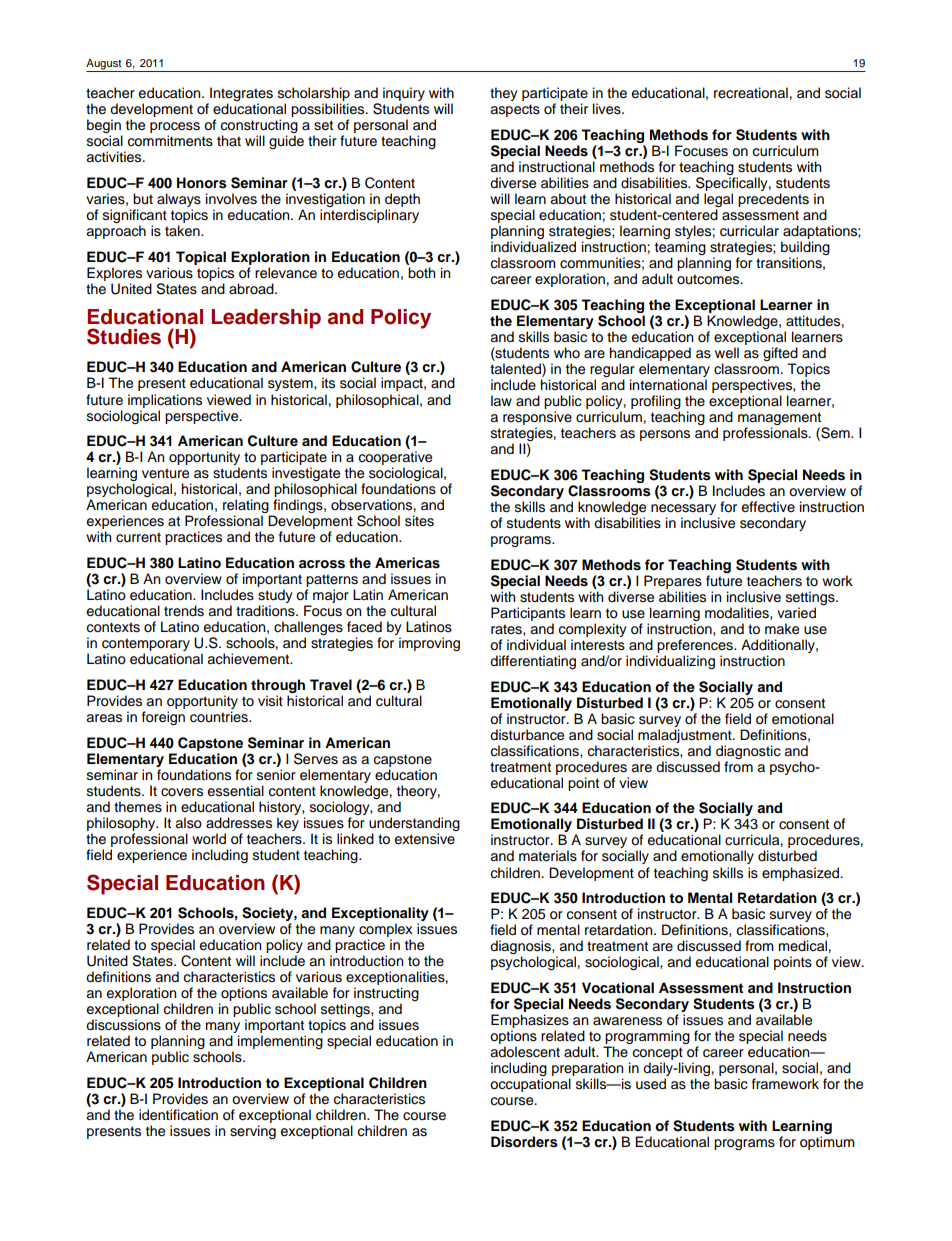  Describe the element at coordinates (504, 94) in the image. I see `they` at that location.
